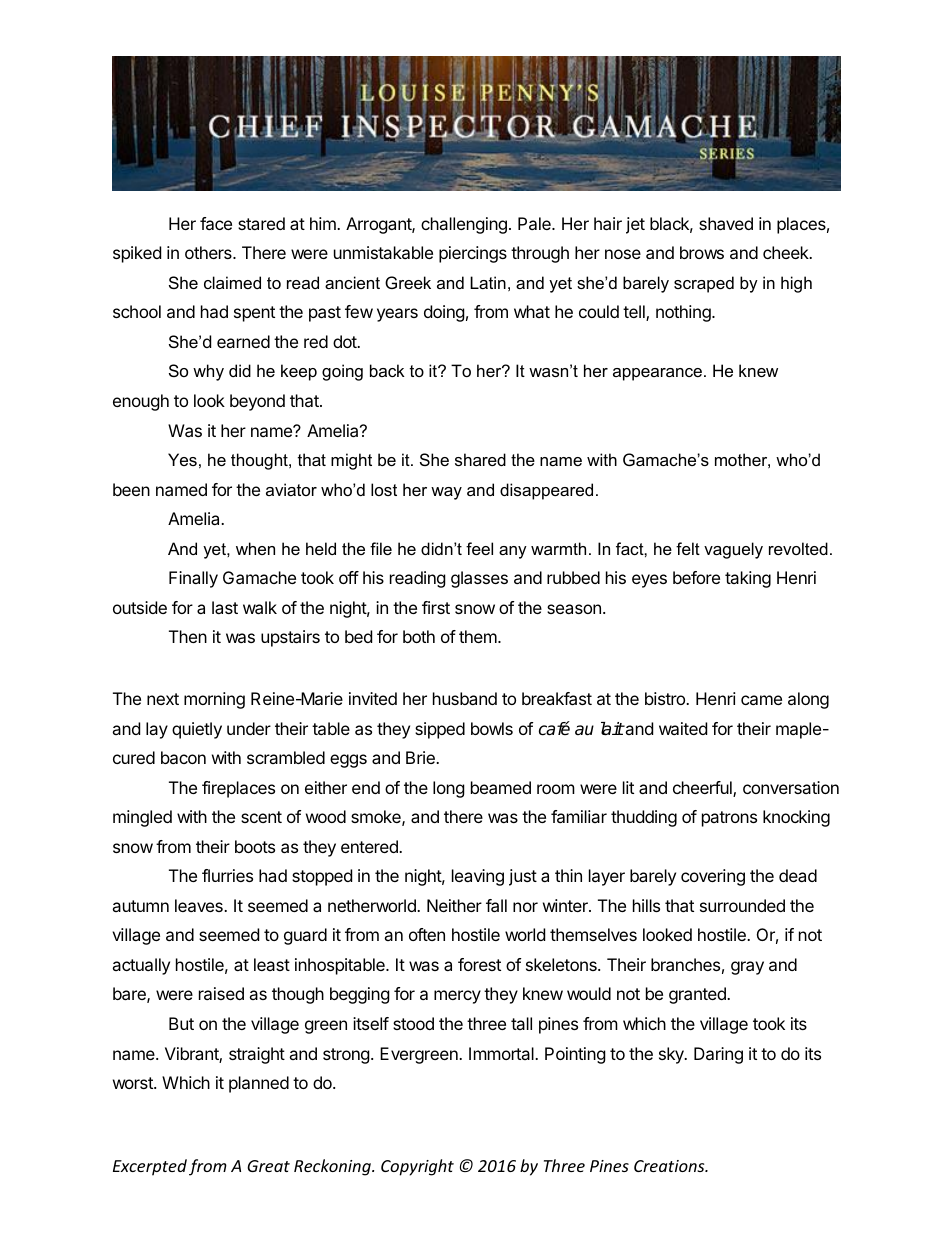 This screenshot has height=1233, width=952. Describe the element at coordinates (473, 254) in the screenshot. I see `piercings` at that location.
